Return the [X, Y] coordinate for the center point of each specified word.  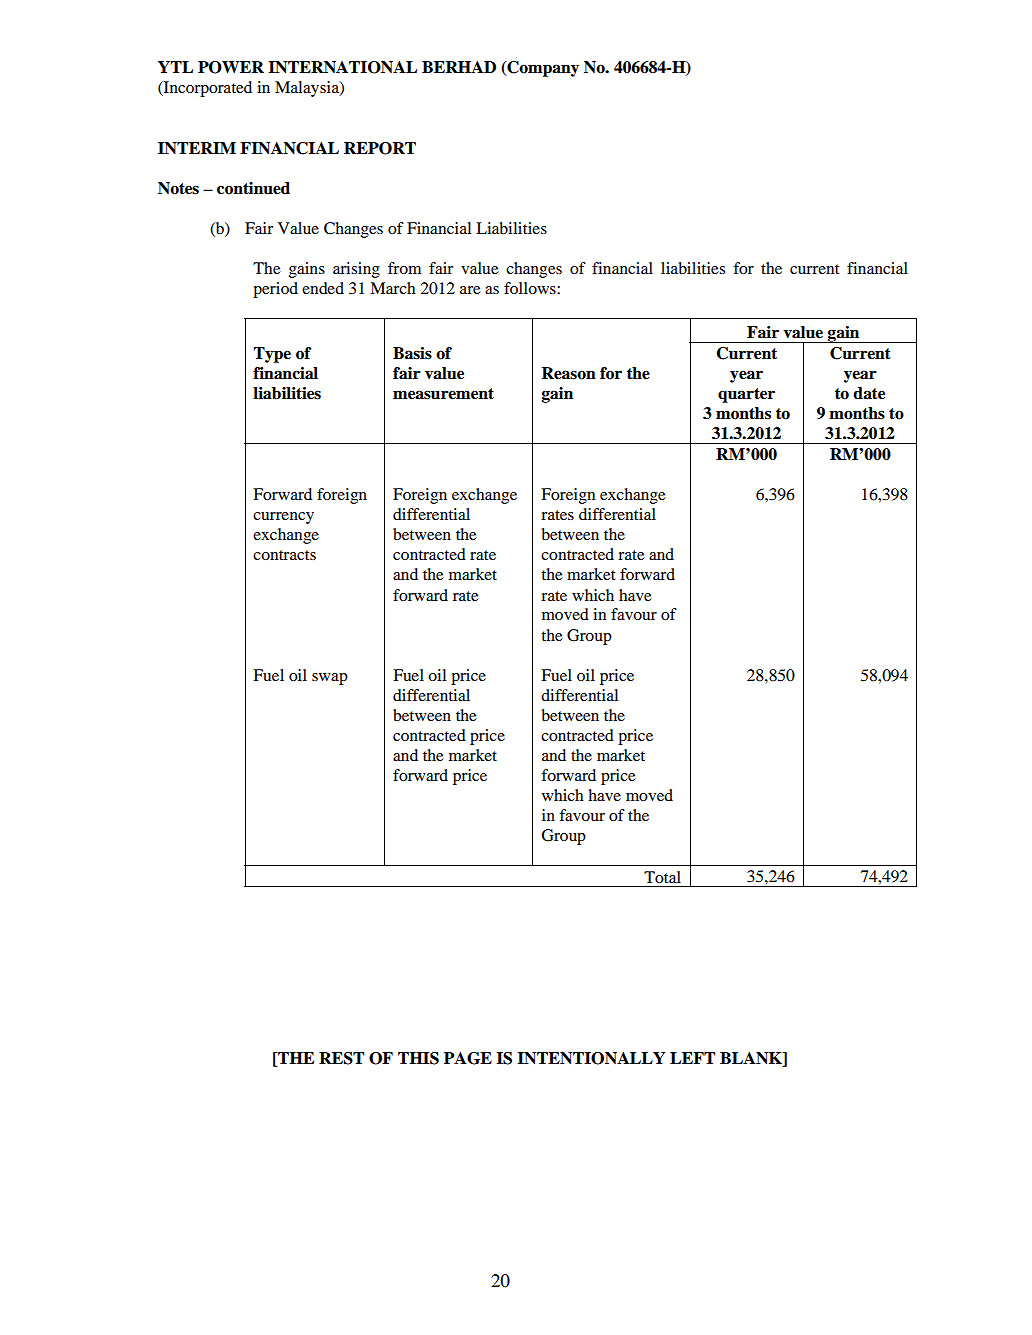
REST [341, 1058]
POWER [231, 67]
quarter [746, 395]
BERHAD [459, 67]
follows [531, 288]
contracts [284, 555]
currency [283, 518]
